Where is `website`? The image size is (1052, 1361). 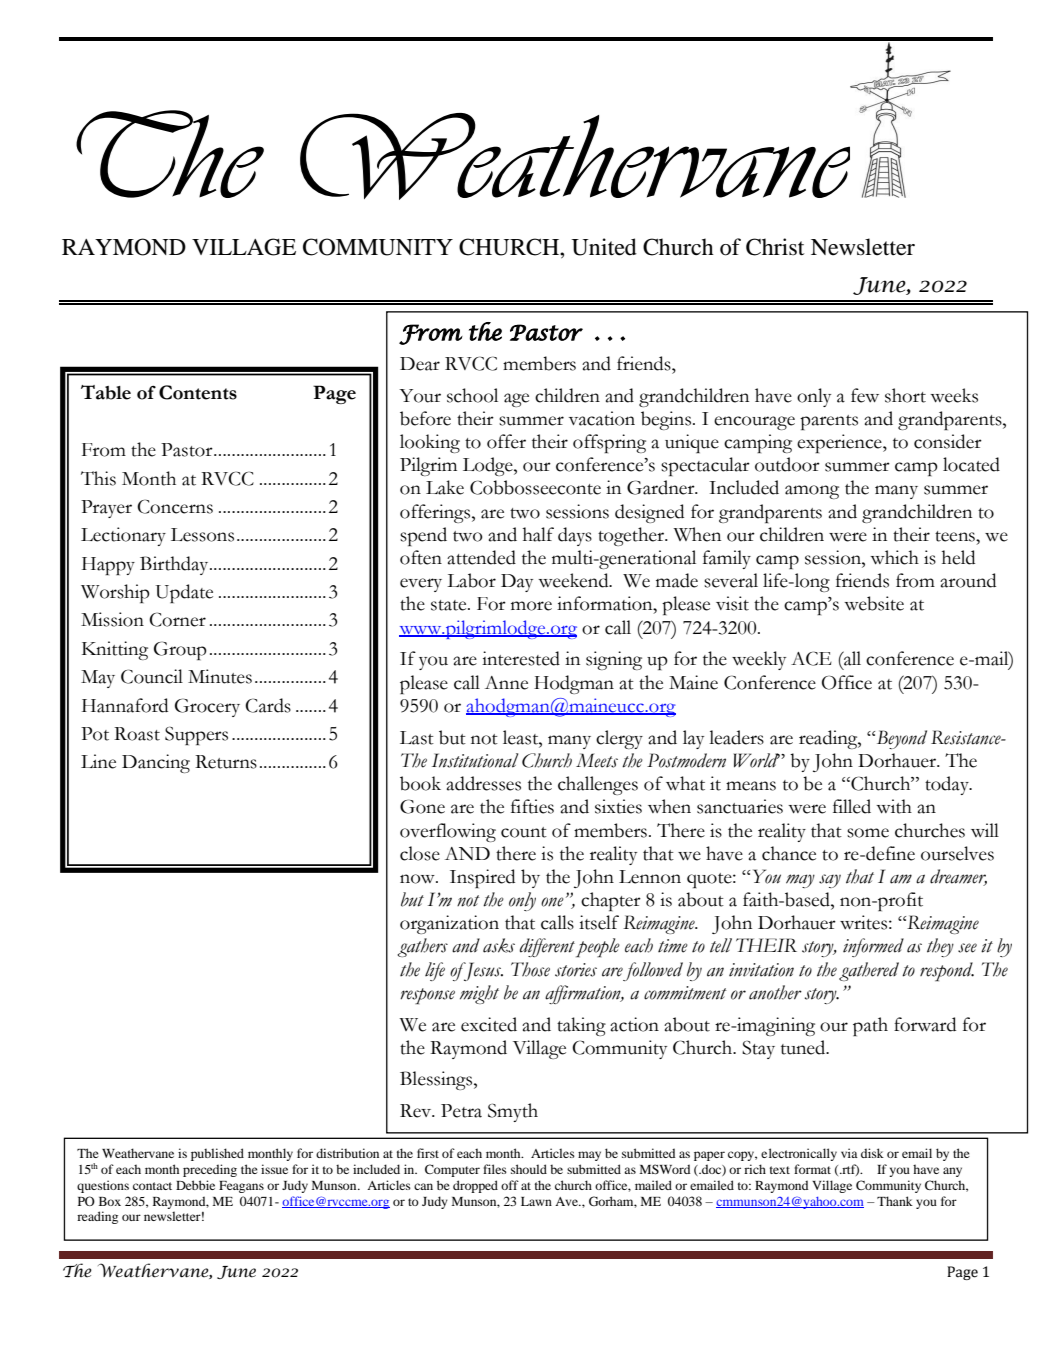 website is located at coordinates (874, 603).
